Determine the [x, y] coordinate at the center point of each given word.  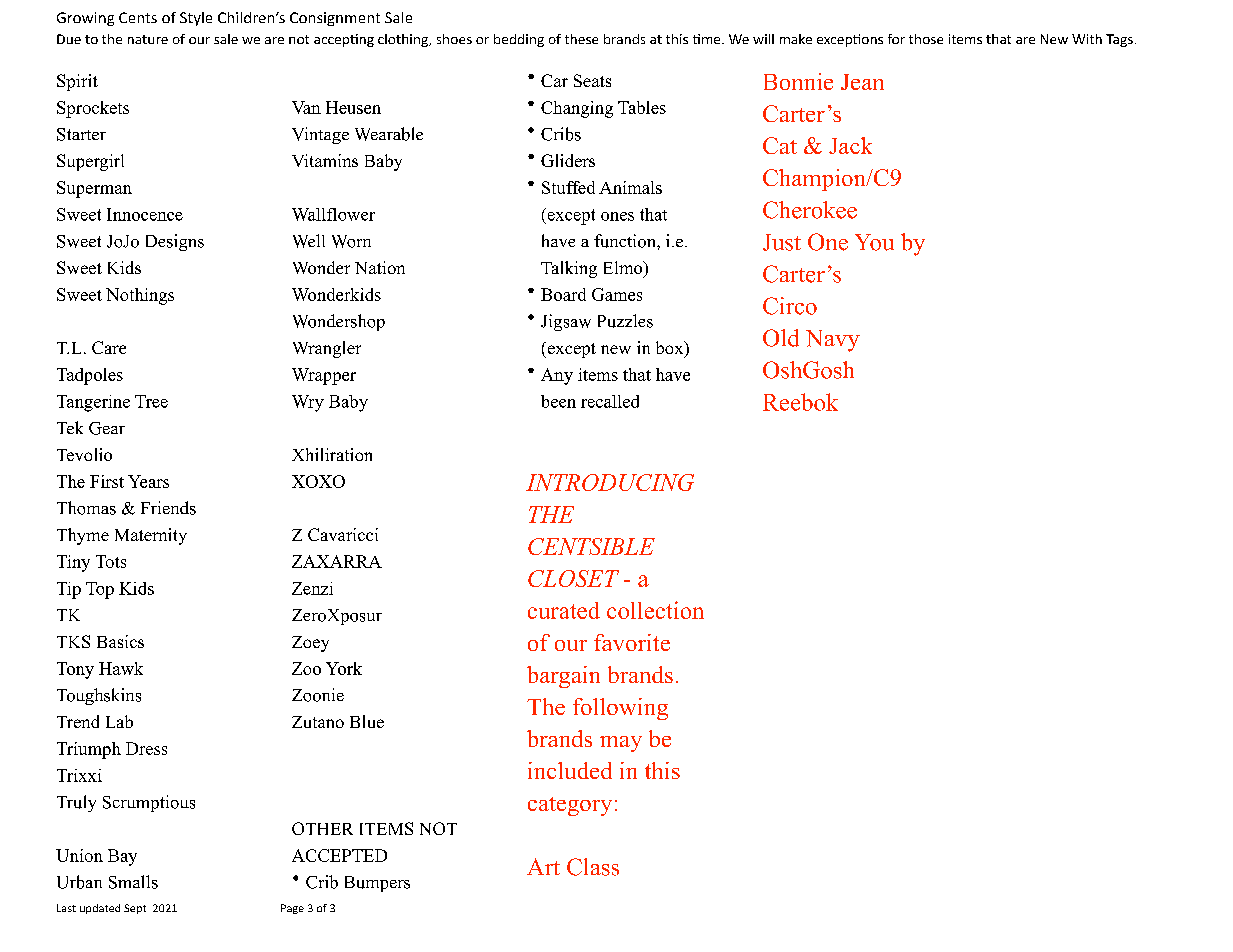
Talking [569, 269]
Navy [833, 341]
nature [148, 39]
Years [148, 481]
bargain [563, 677]
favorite [632, 642]
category [570, 806]
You [874, 242]
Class [593, 867]
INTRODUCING [610, 482]
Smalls [133, 882]
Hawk [121, 668]
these [581, 39]
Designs [175, 242]
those [926, 39]
